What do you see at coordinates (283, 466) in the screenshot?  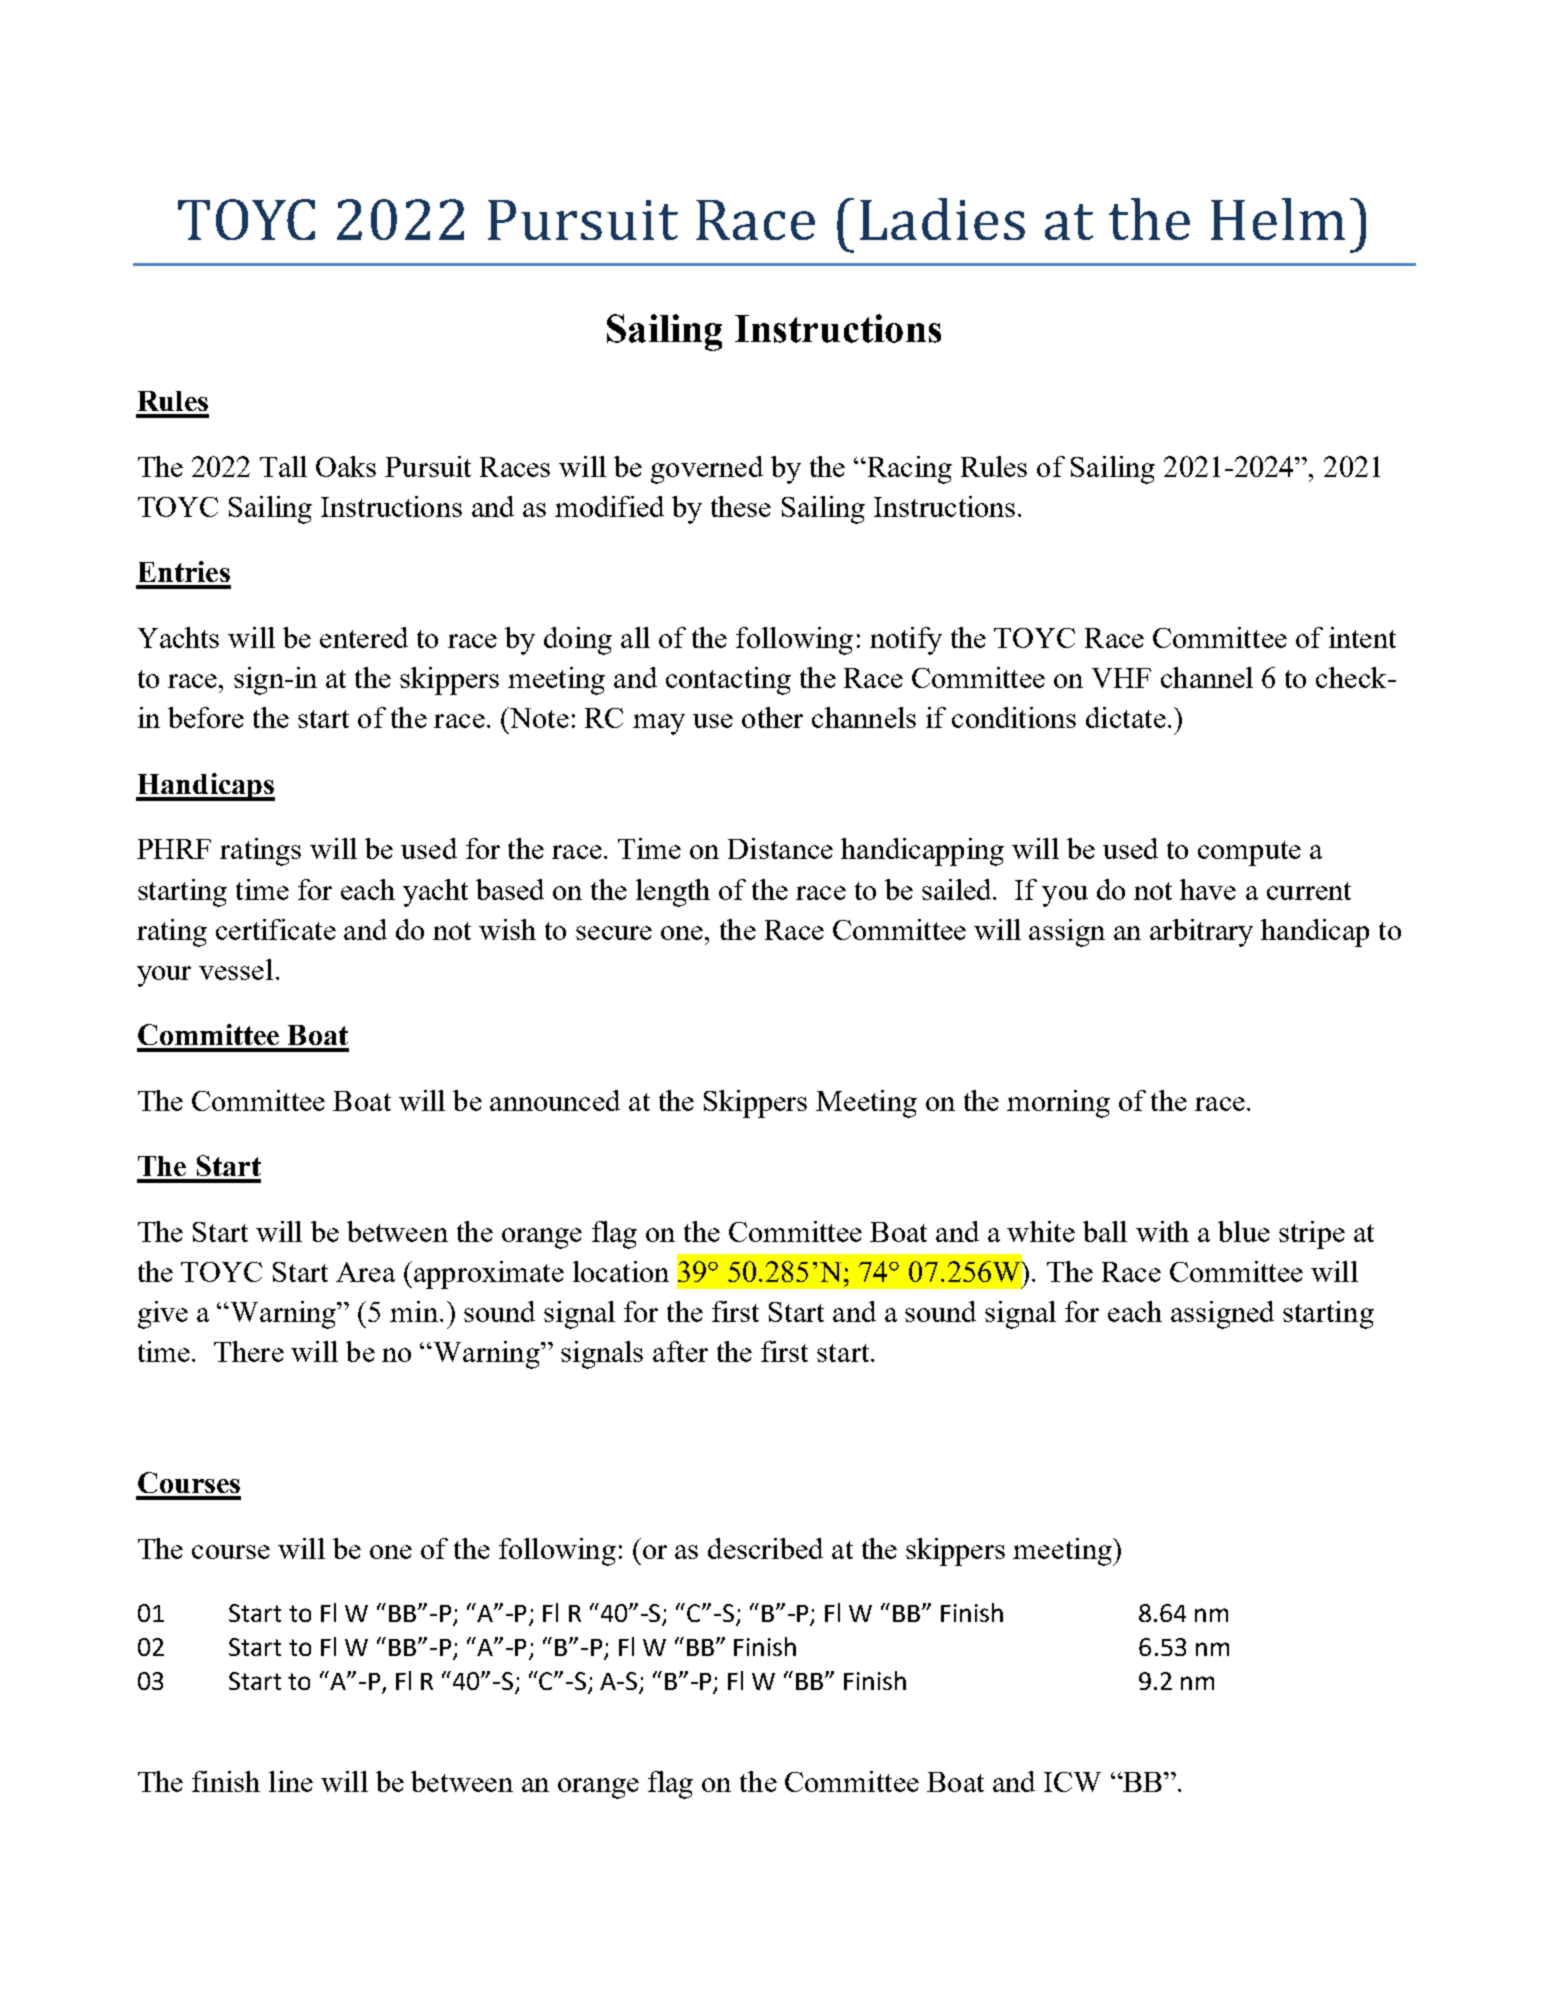 I see `Tall` at bounding box center [283, 466].
